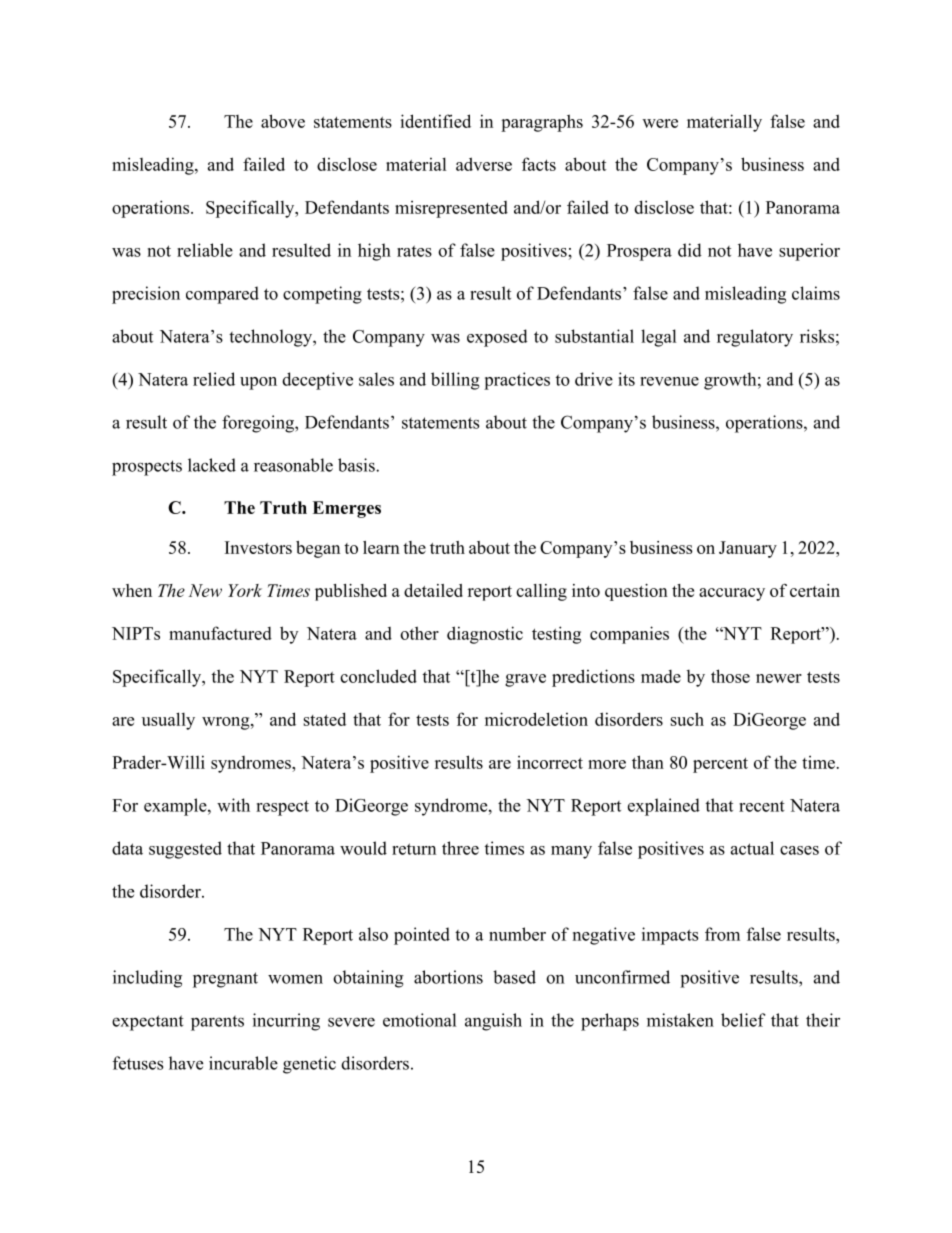  Describe the element at coordinates (433, 590) in the document. I see `detailed` at that location.
